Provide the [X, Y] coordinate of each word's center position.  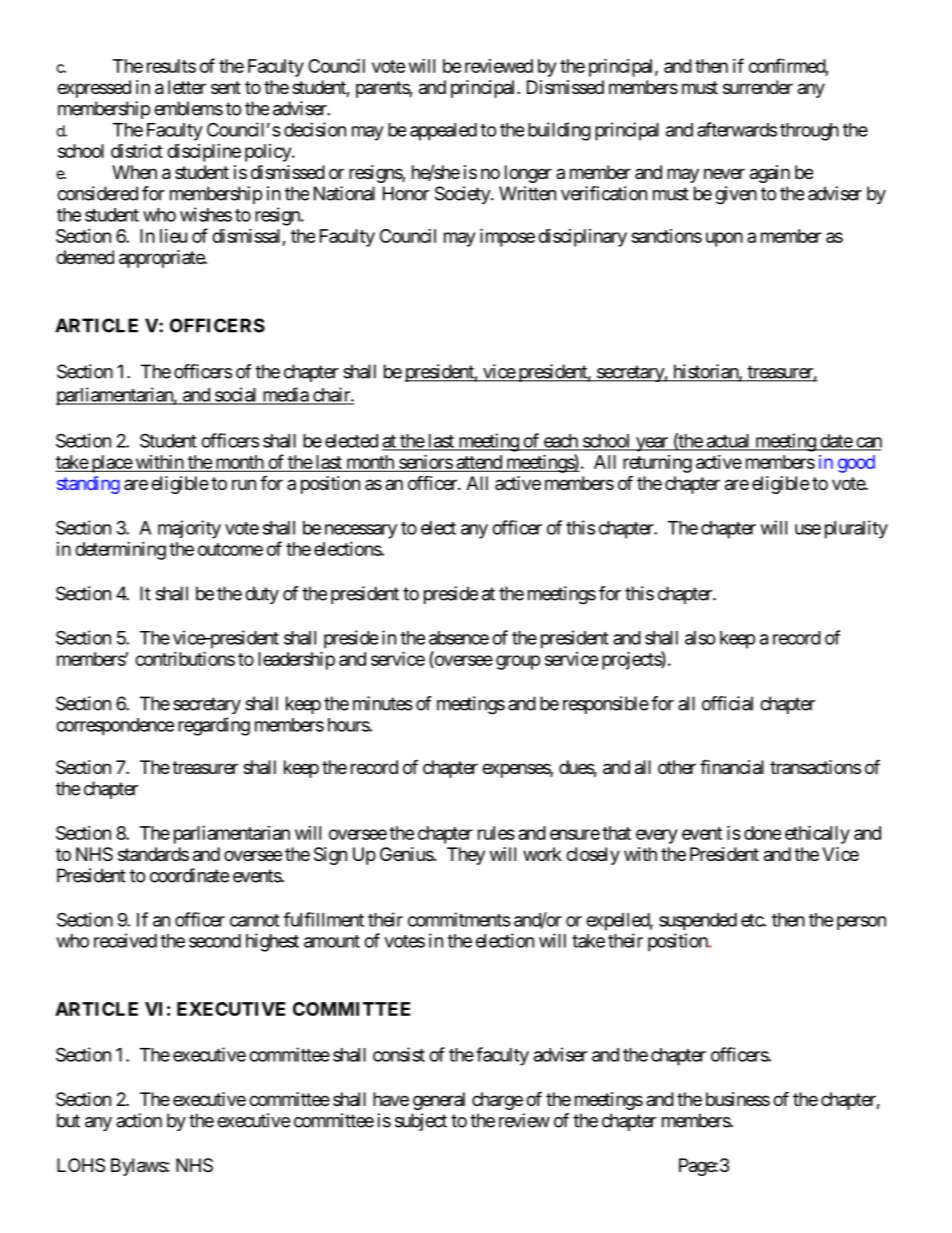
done [762, 833]
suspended [698, 921]
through [809, 132]
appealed [443, 132]
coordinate [189, 875]
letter [187, 87]
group [518, 662]
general [439, 1101]
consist [399, 1054]
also [700, 638]
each [560, 442]
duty [262, 595]
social [236, 395]
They [466, 856]
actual [728, 442]
